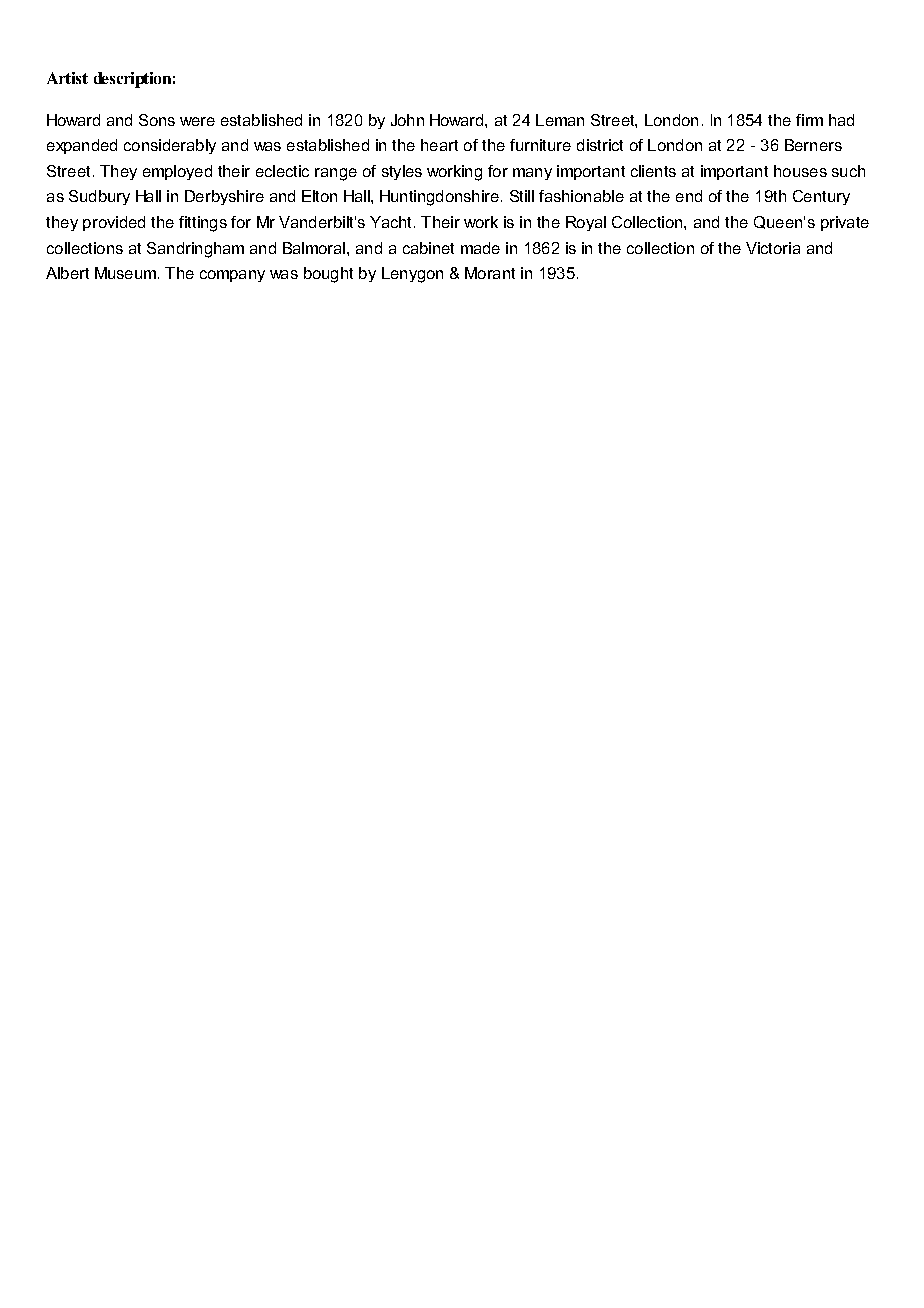  I want to click on John, so click(407, 120).
